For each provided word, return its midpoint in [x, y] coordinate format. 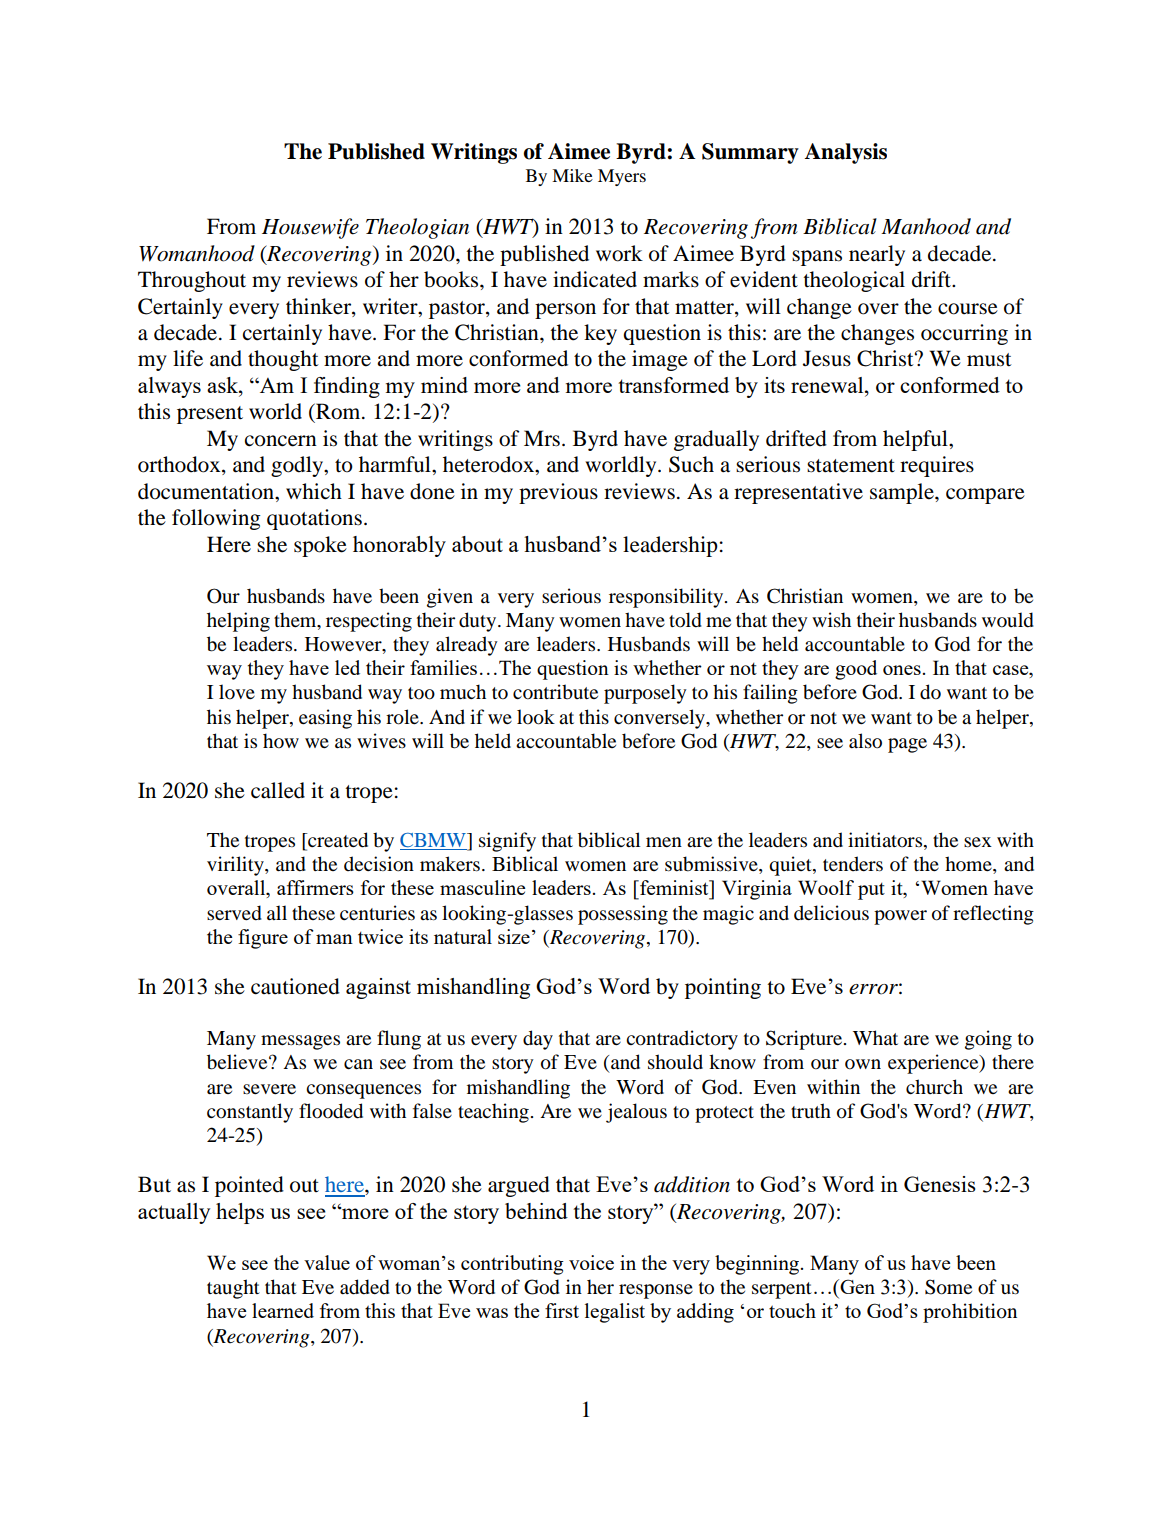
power [900, 917]
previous [558, 493]
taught [233, 1289]
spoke [320, 546]
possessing [623, 915]
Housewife [310, 228]
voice [591, 1262]
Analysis [845, 153]
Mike [572, 175]
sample [903, 493]
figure [263, 939]
